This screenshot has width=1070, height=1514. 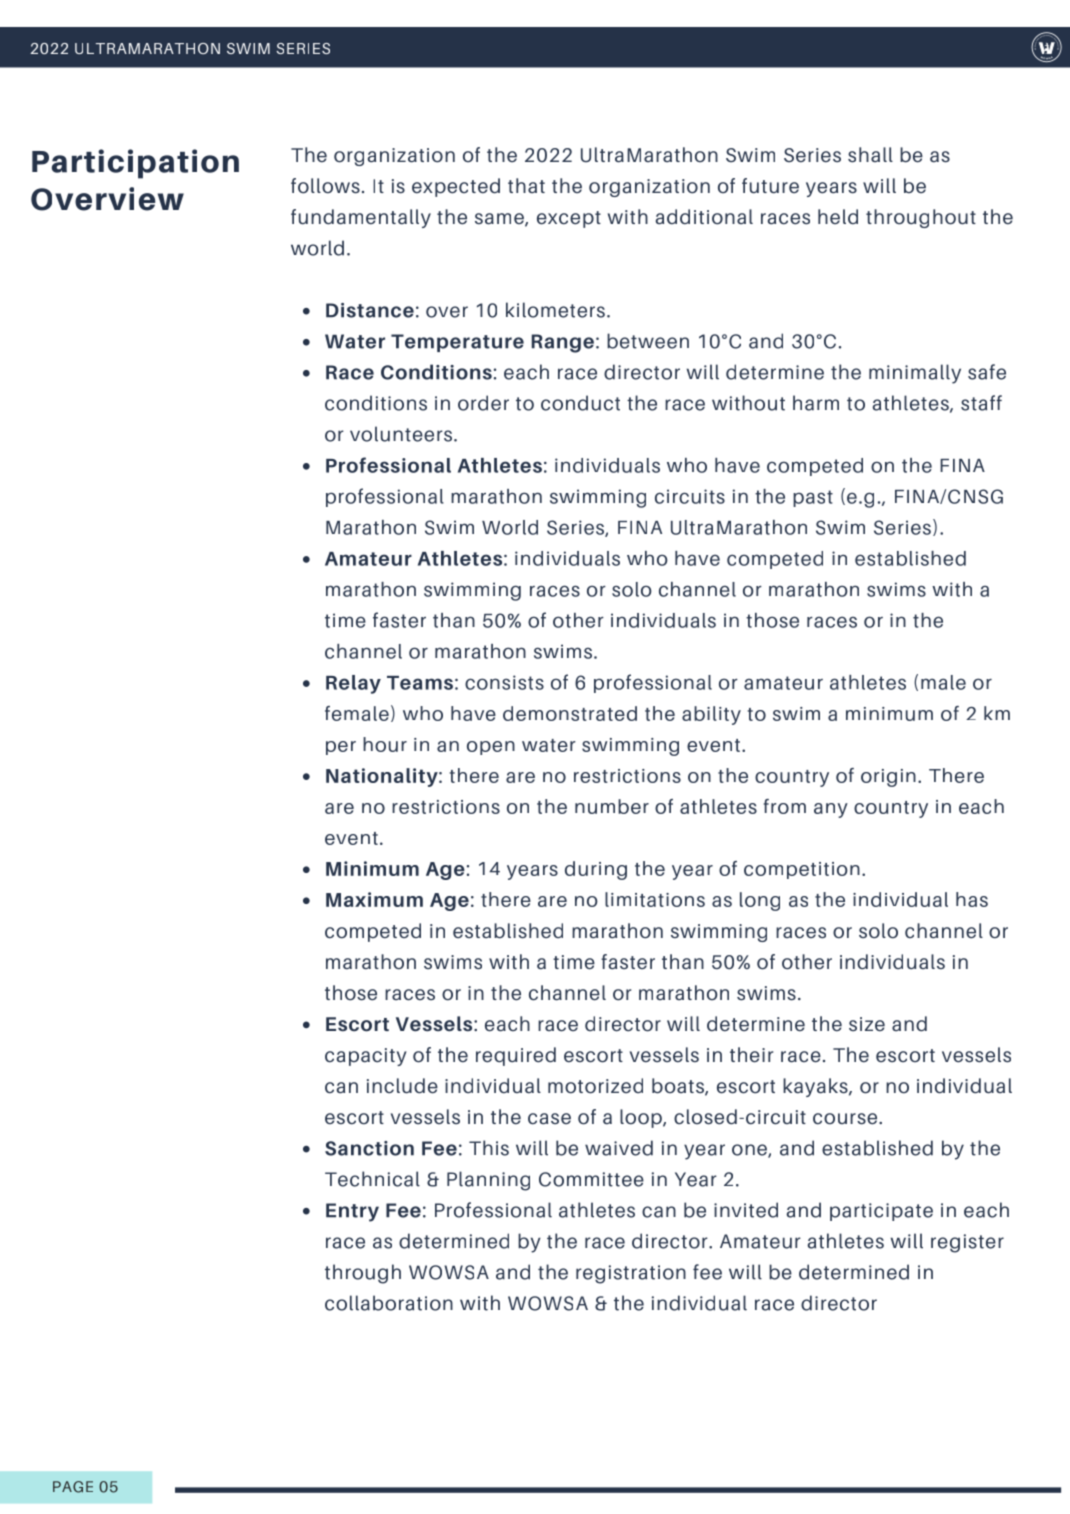 What do you see at coordinates (135, 164) in the screenshot?
I see `Participation` at bounding box center [135, 164].
